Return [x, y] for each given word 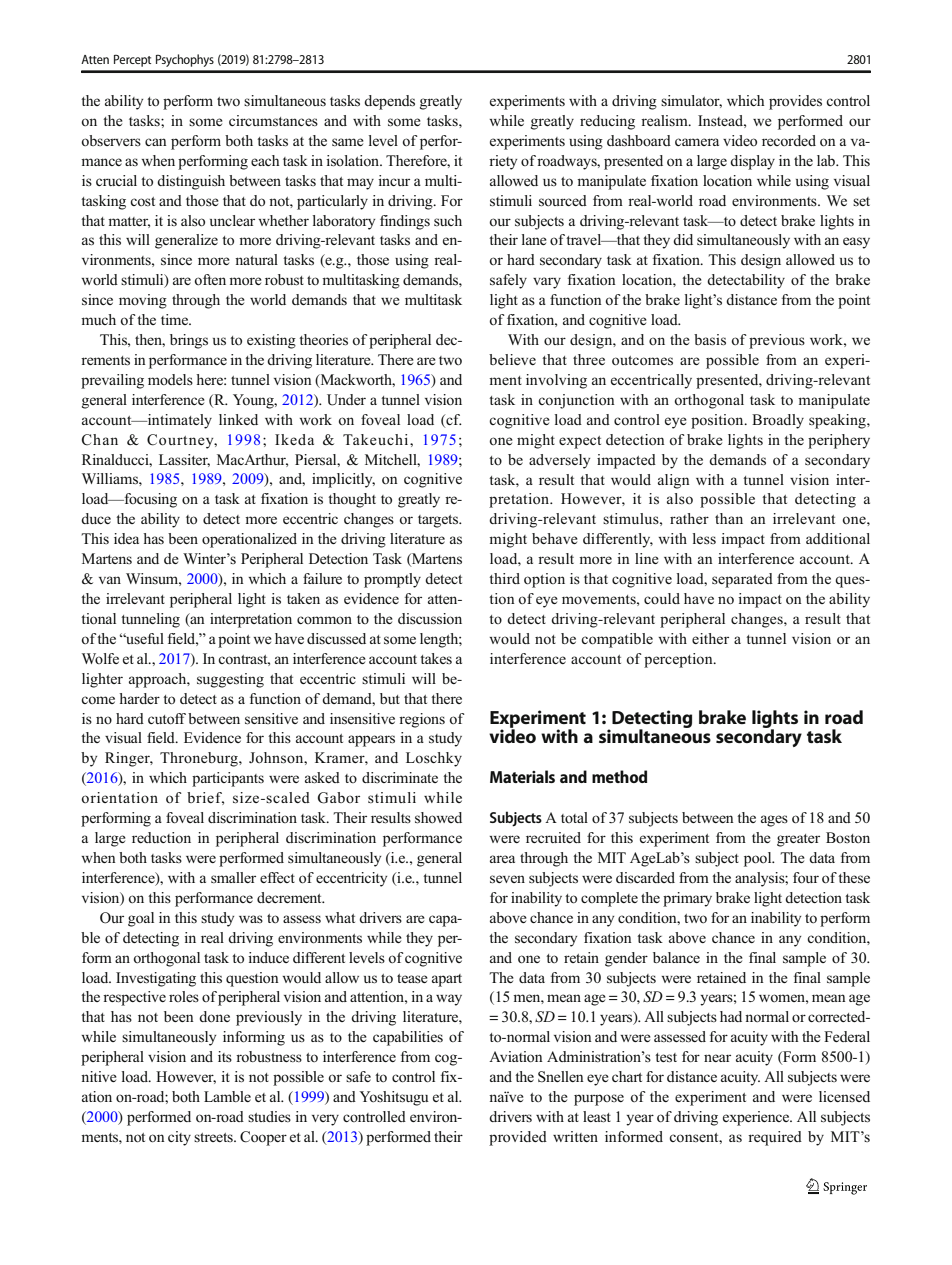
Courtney [181, 441]
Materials [522, 776]
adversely [559, 461]
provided [518, 1138]
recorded [789, 140]
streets [214, 1137]
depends [389, 102]
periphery [839, 441]
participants [228, 779]
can [156, 142]
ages [774, 821]
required [775, 1138]
